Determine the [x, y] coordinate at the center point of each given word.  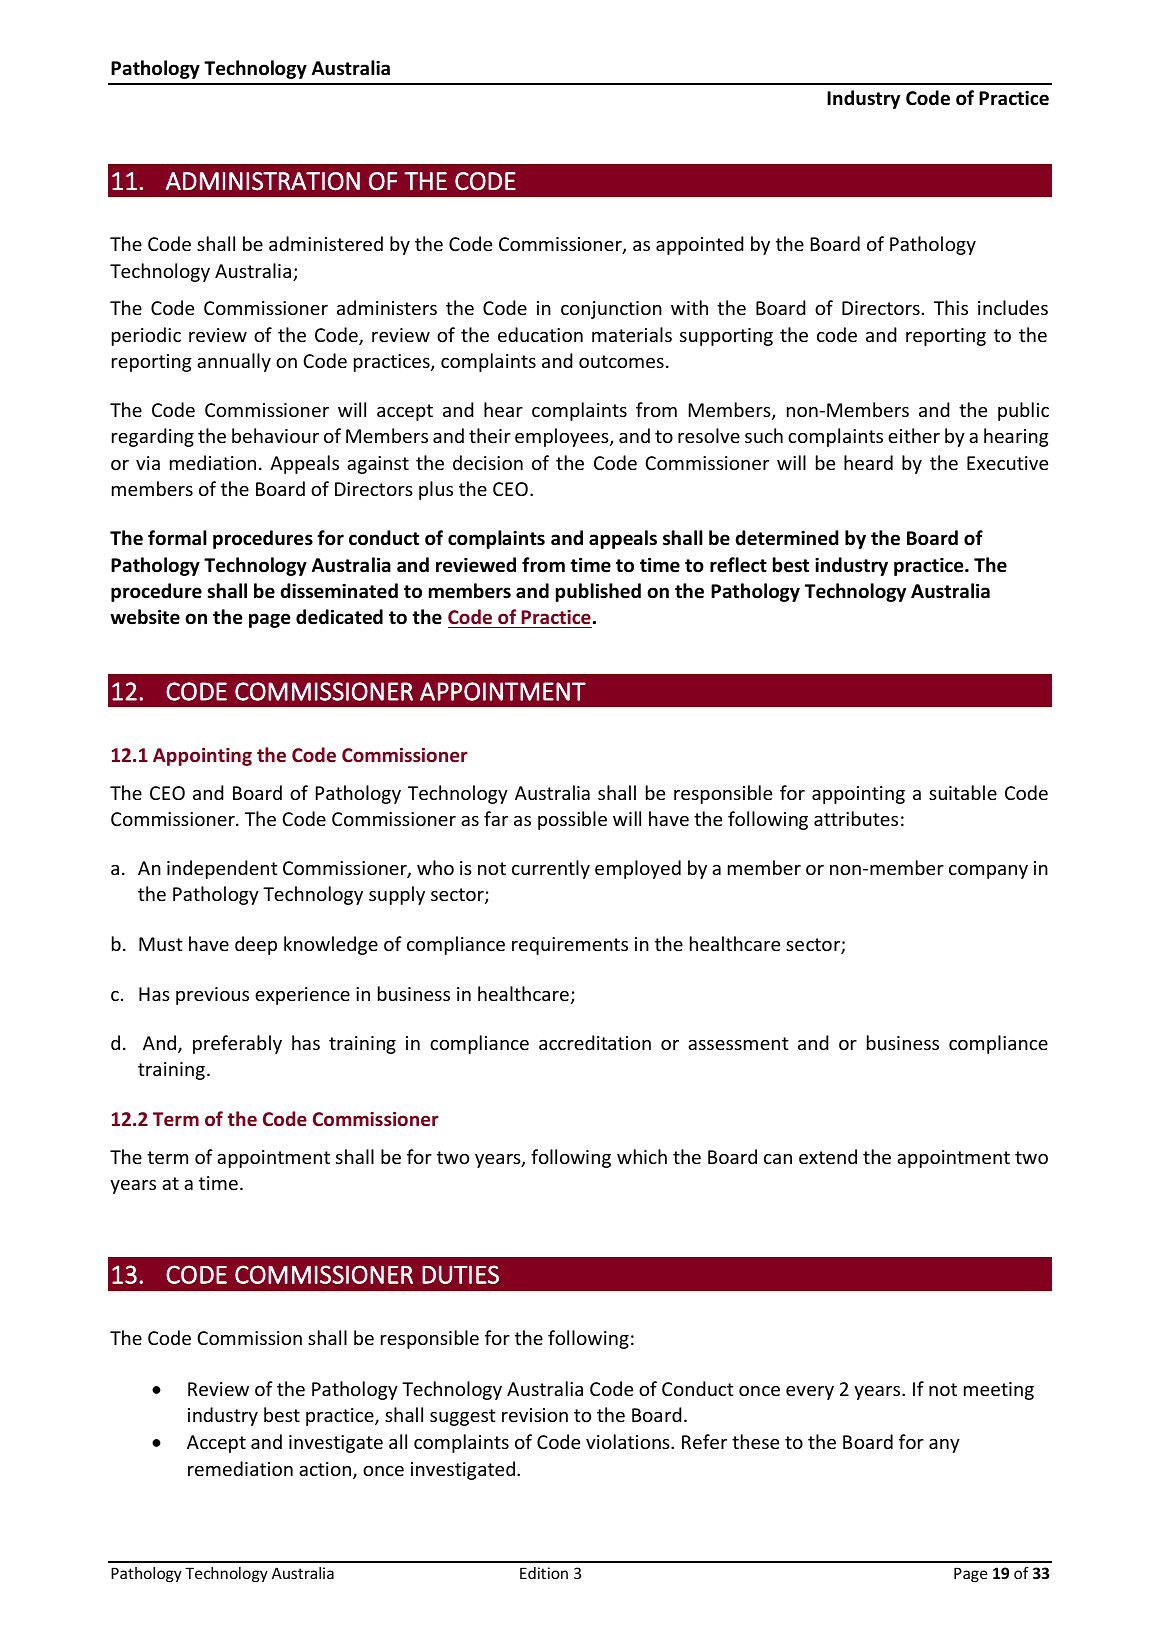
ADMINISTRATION [263, 181]
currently [551, 869]
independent [222, 869]
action [326, 1470]
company [988, 872]
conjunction [611, 310]
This [951, 307]
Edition [544, 1573]
